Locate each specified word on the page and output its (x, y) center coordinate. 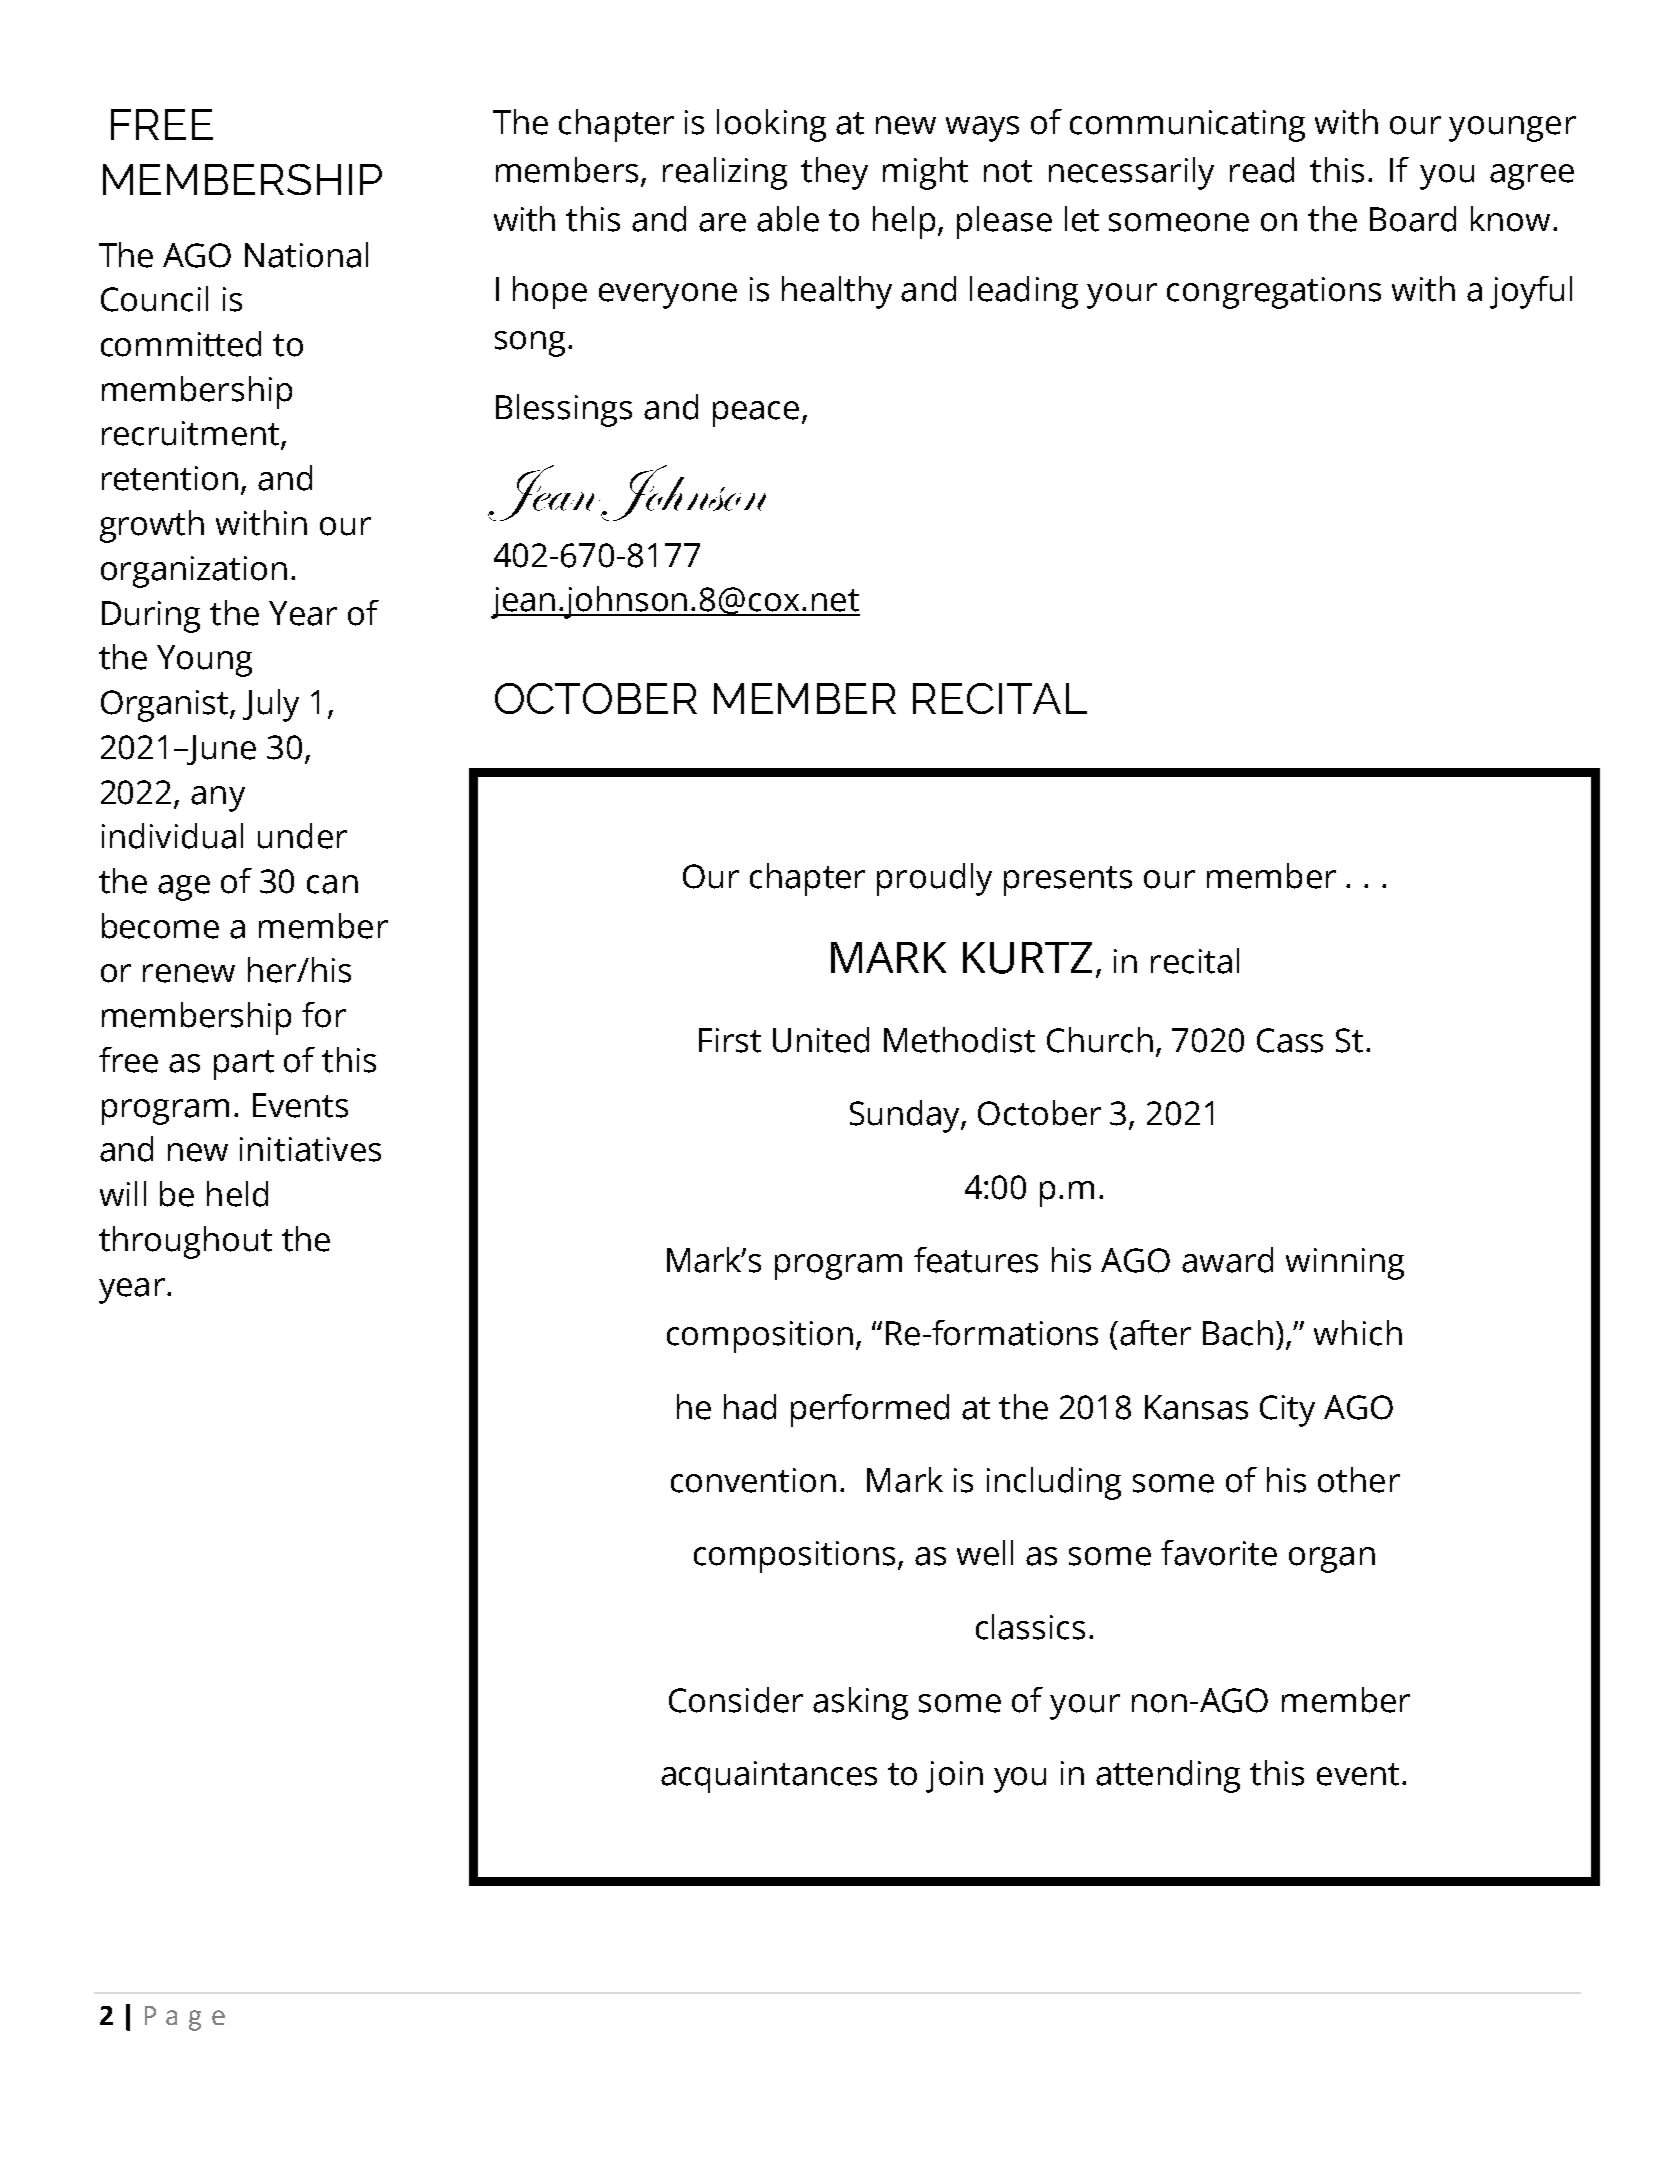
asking (860, 1703)
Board (1413, 219)
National (306, 255)
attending (1168, 1776)
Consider (736, 1700)
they (834, 173)
